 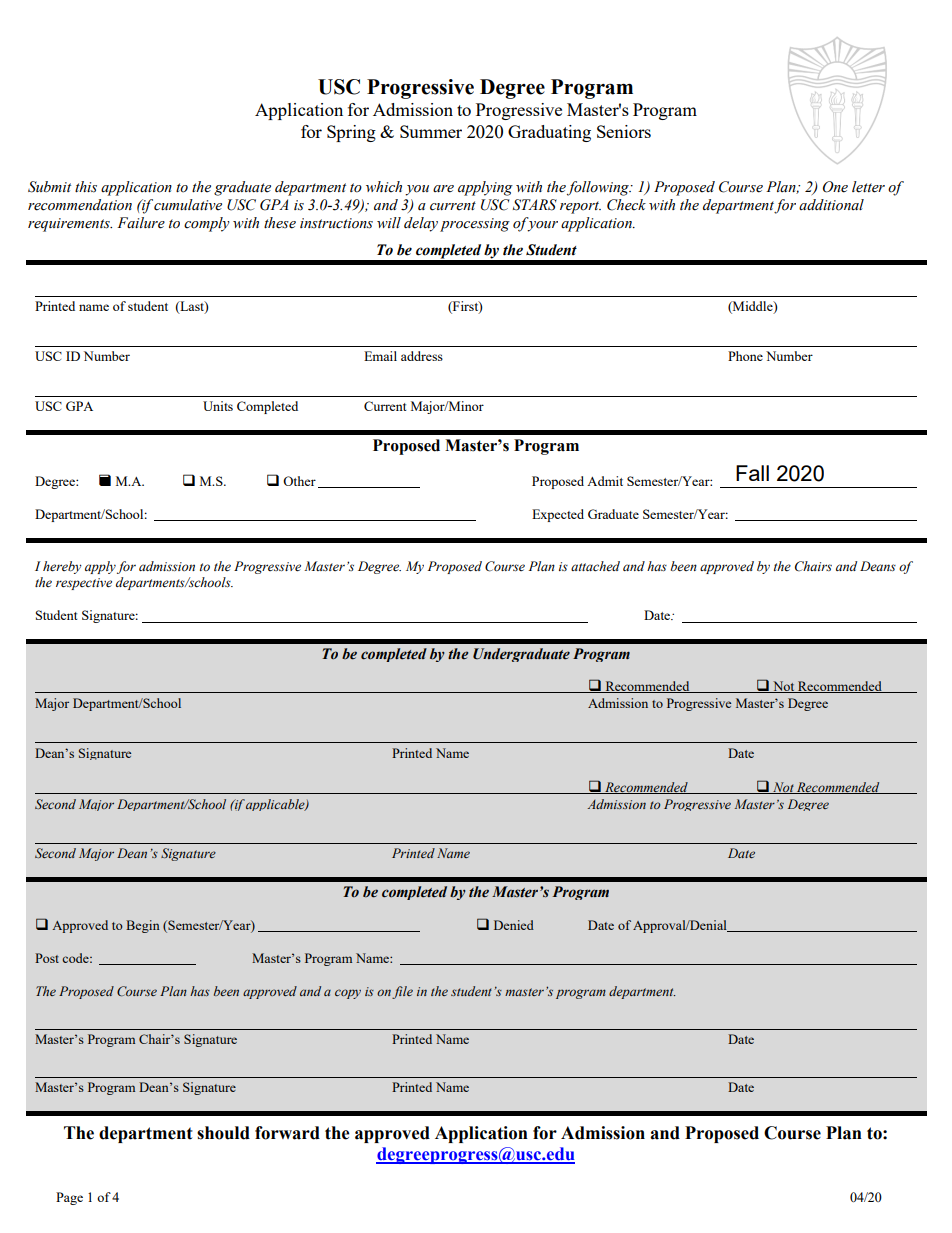 I want to click on Begin, so click(x=143, y=926).
